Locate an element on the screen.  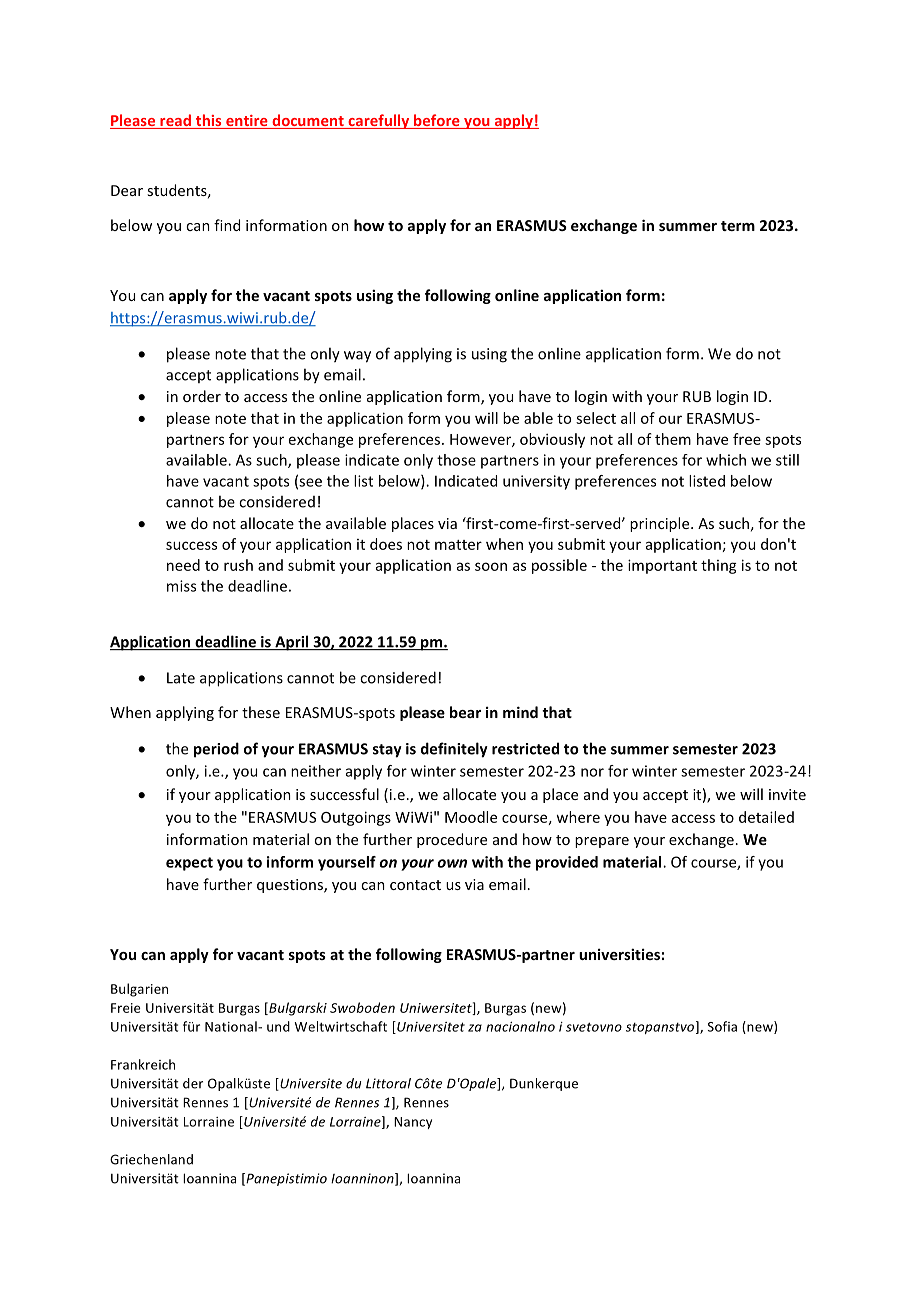
miss is located at coordinates (181, 586).
